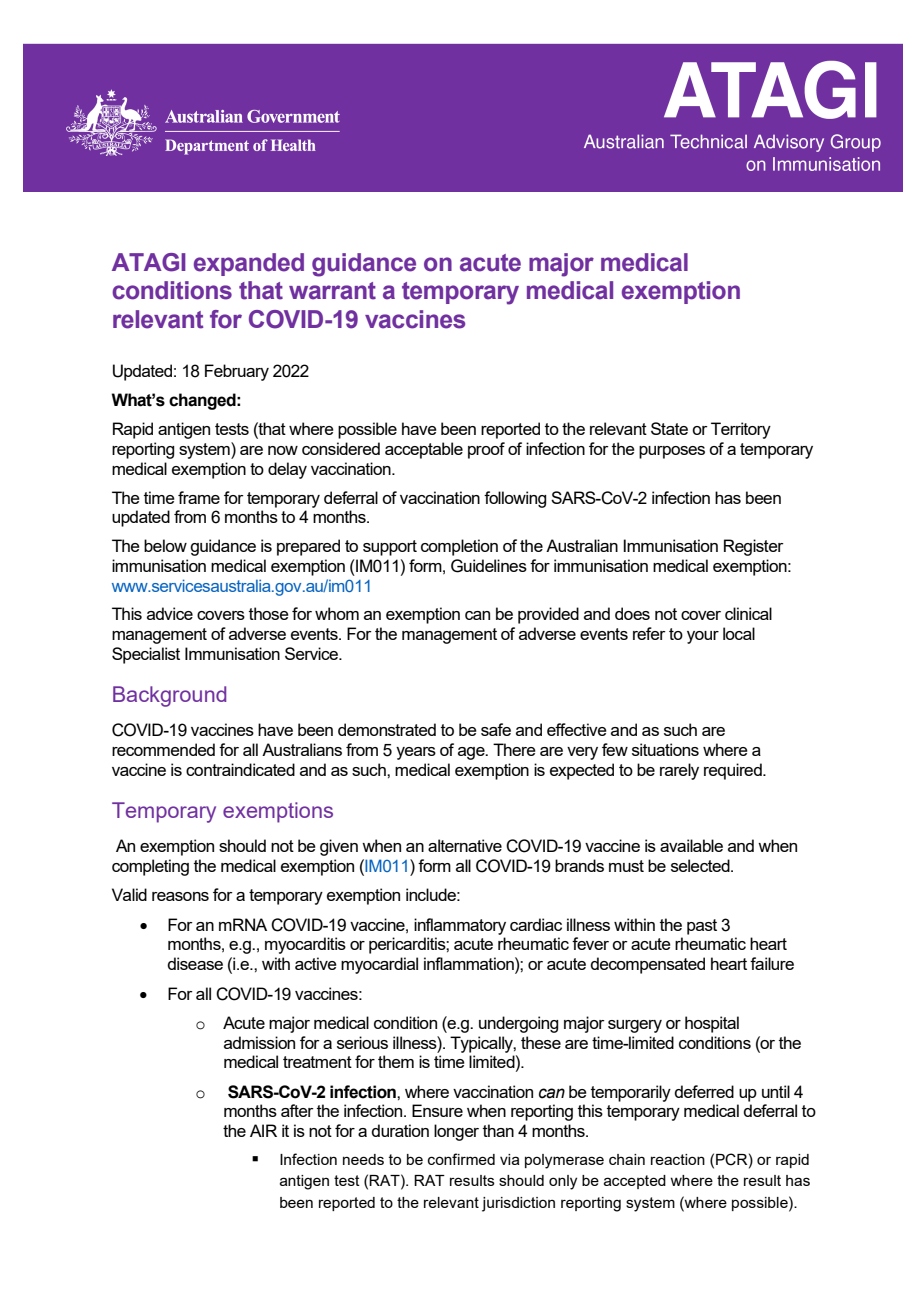 This screenshot has height=1308, width=924. Describe the element at coordinates (465, 845) in the screenshot. I see `alternative` at that location.
